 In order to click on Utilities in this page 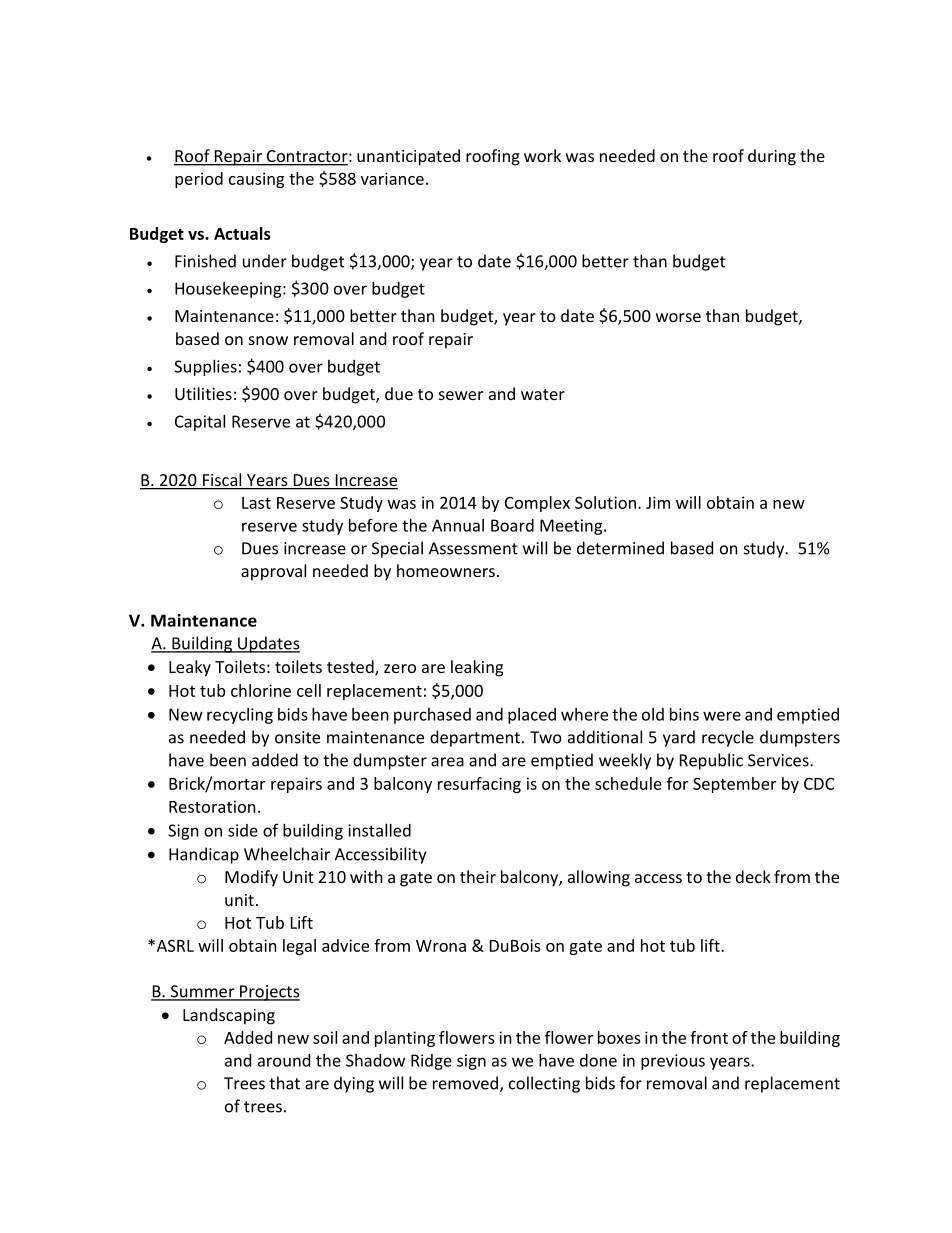, I will do `click(203, 393)`.
